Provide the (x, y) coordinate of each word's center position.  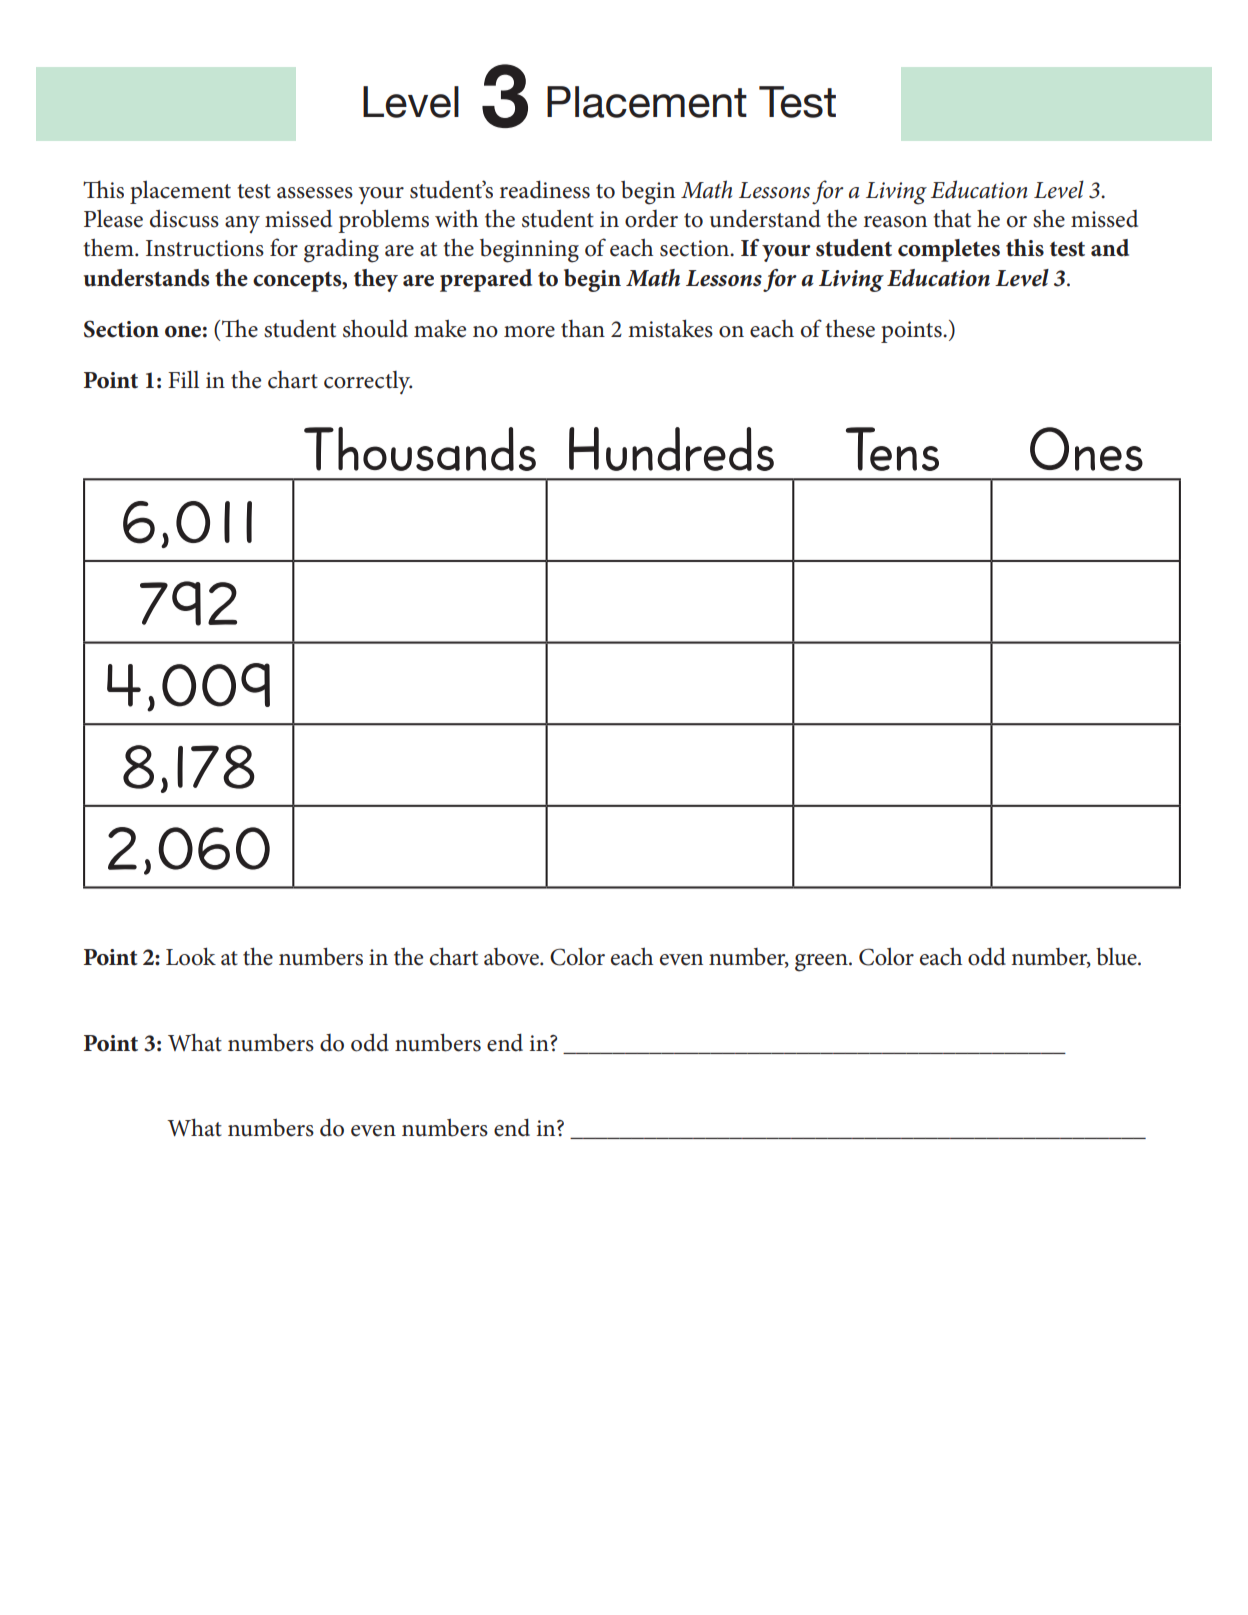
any (242, 224)
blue (1117, 956)
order (651, 219)
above (512, 957)
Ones (1086, 449)
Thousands (420, 449)
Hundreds (671, 449)
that (952, 218)
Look (191, 956)
